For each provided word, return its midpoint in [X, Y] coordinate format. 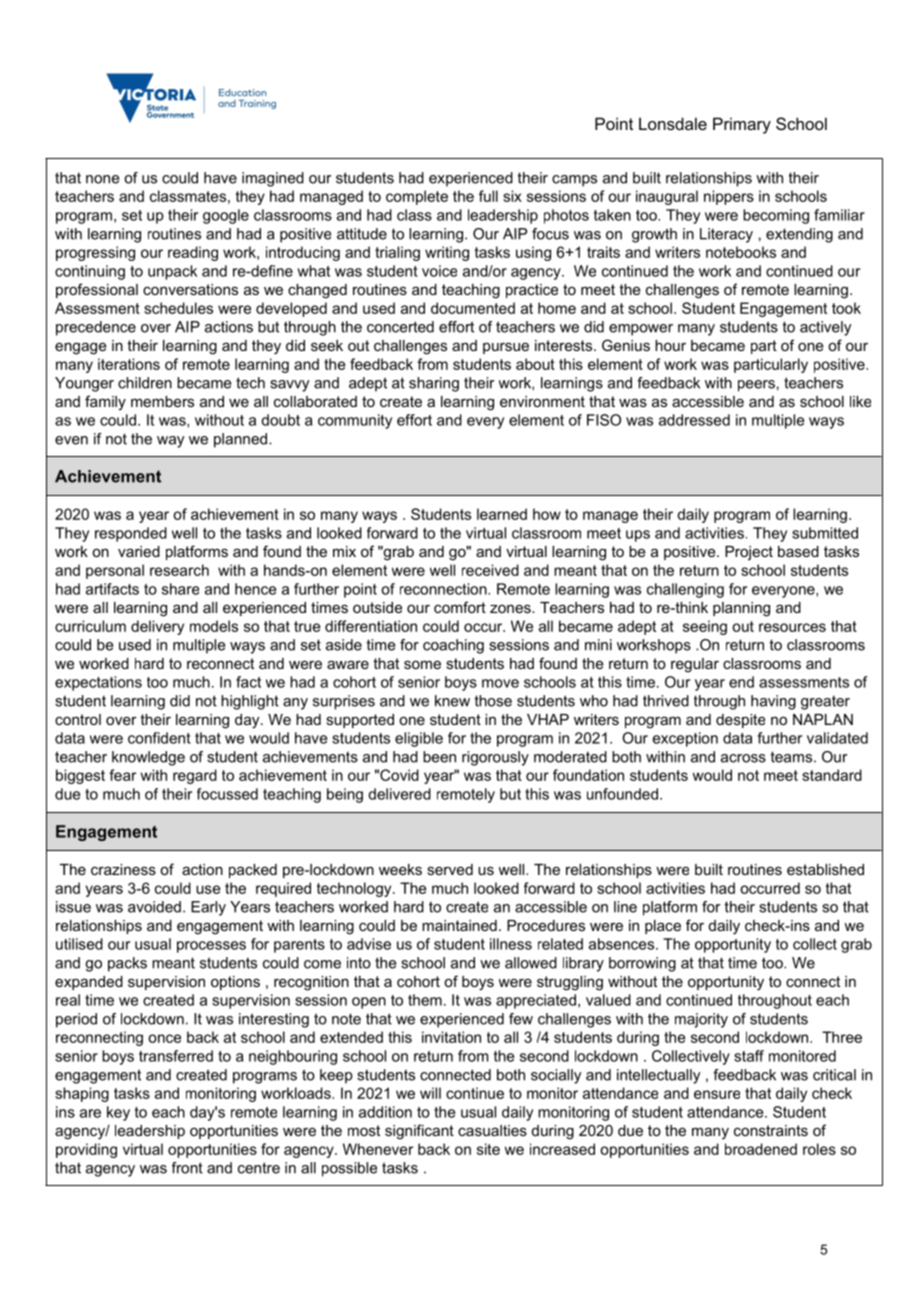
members [162, 401]
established [825, 869]
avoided [154, 907]
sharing [434, 384]
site [488, 1149]
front [187, 1168]
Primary [742, 125]
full [488, 196]
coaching [453, 646]
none [102, 179]
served [450, 869]
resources [792, 627]
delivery [157, 627]
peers [756, 386]
